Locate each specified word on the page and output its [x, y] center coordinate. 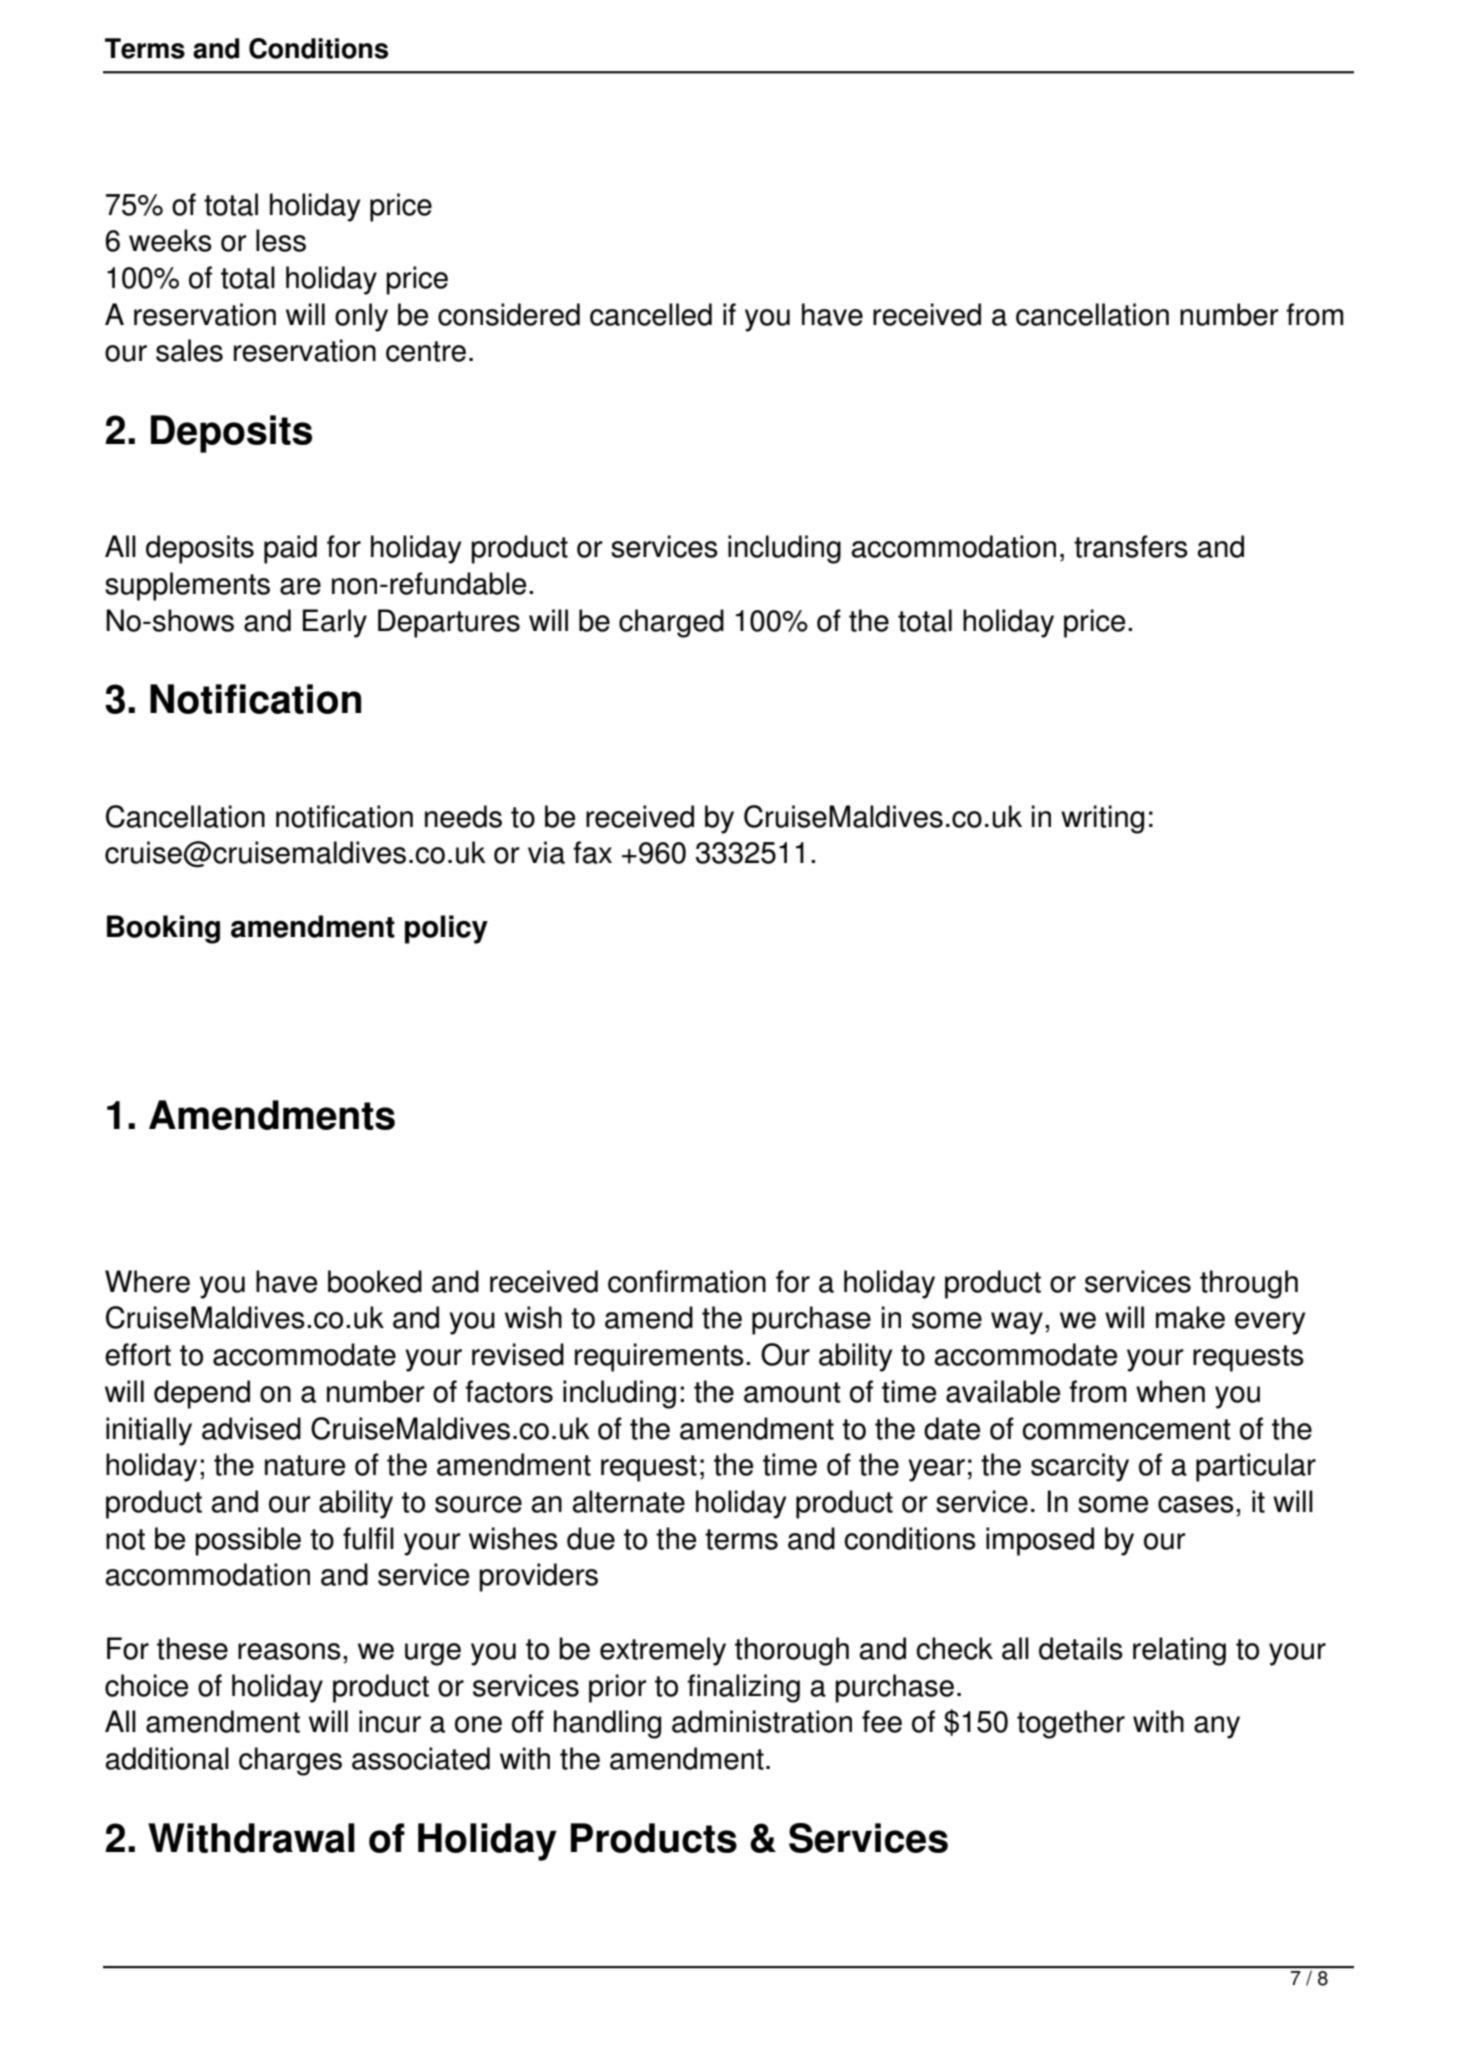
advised [251, 1428]
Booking [163, 929]
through [1249, 1284]
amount [792, 1392]
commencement [1126, 1429]
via [546, 852]
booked [375, 1281]
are [300, 586]
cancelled [651, 314]
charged [671, 623]
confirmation [687, 1281]
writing [1102, 819]
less [281, 240]
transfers [1131, 546]
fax [592, 852]
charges [290, 1761]
